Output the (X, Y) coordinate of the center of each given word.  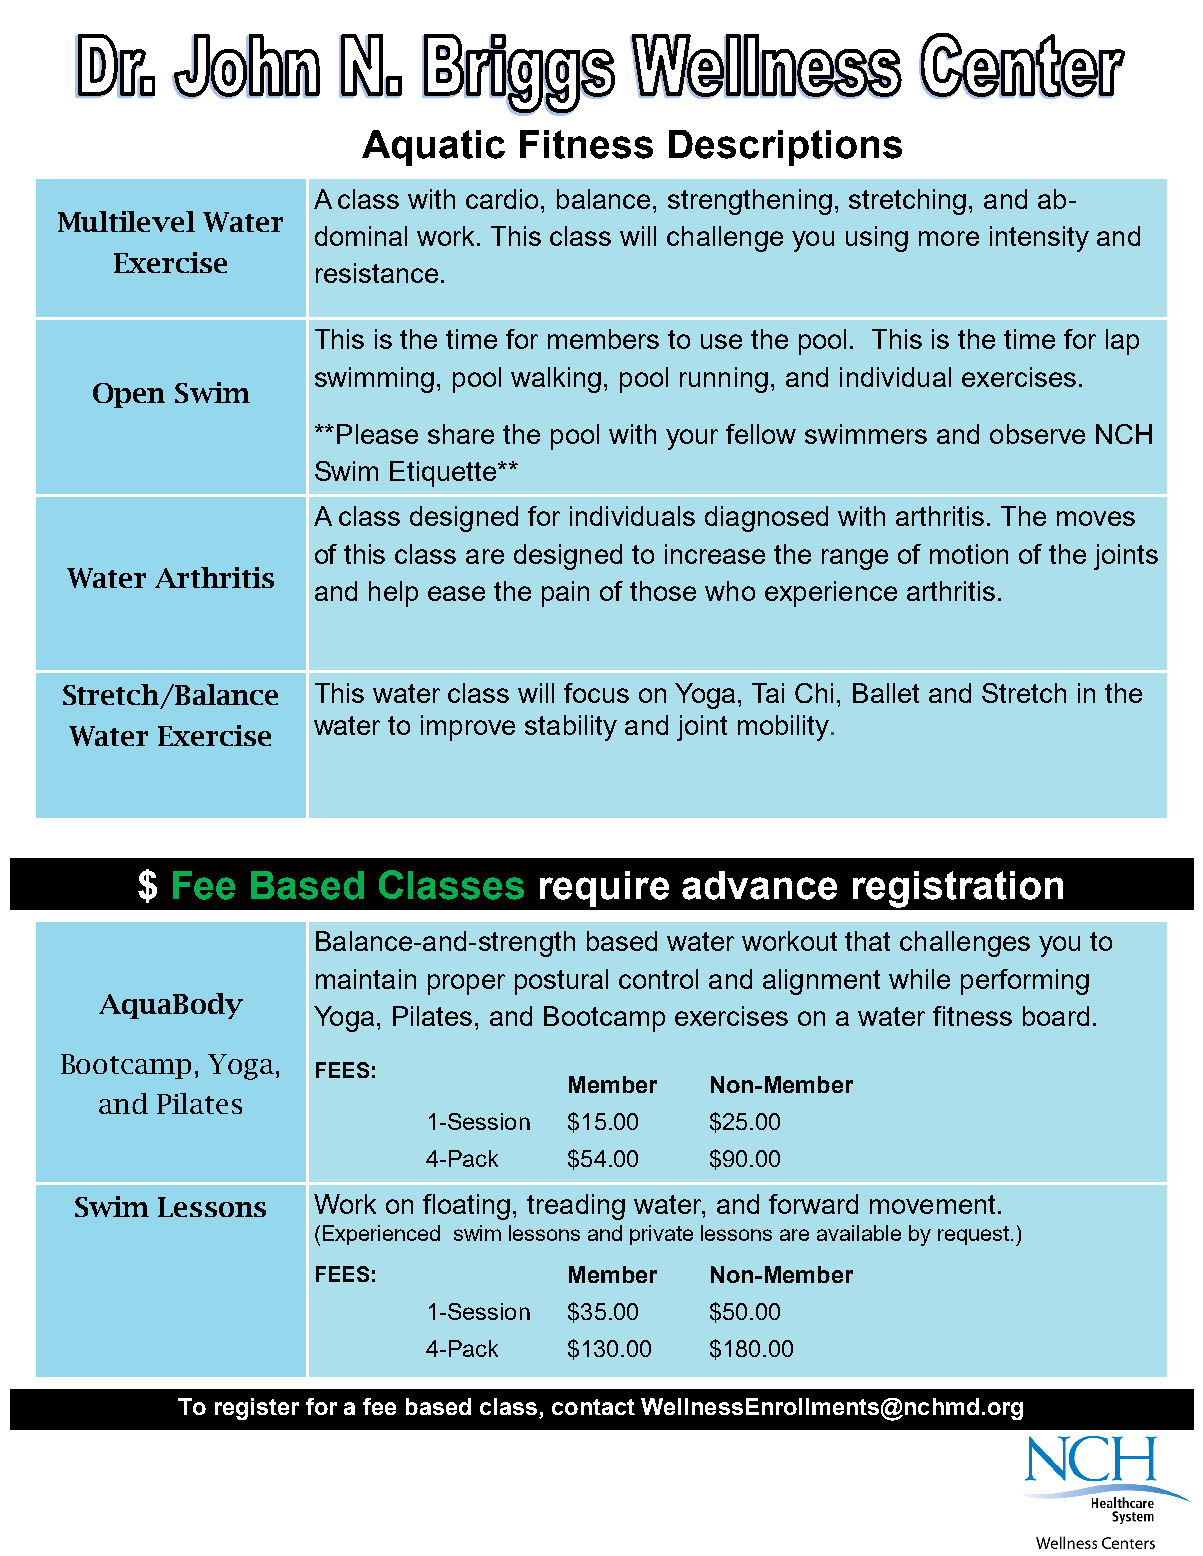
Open (129, 395)
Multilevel (126, 221)
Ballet (886, 693)
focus (596, 693)
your (692, 439)
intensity (1039, 239)
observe (1037, 434)
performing (1025, 982)
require (604, 889)
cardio (504, 199)
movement (934, 1204)
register (257, 1409)
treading (576, 1207)
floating (466, 1207)
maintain (366, 979)
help (393, 594)
